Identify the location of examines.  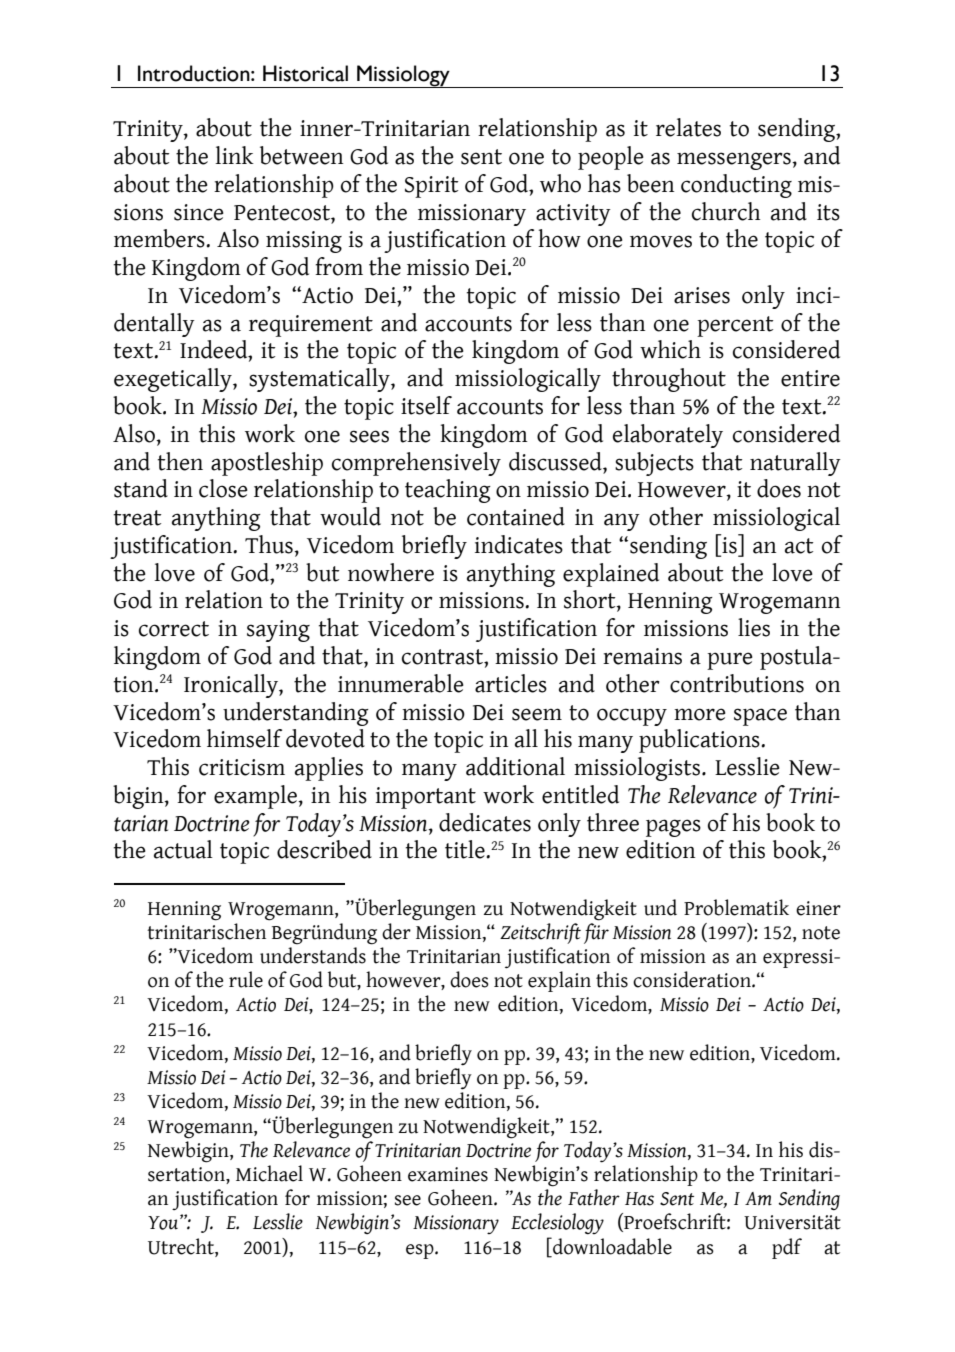
(448, 1174).
